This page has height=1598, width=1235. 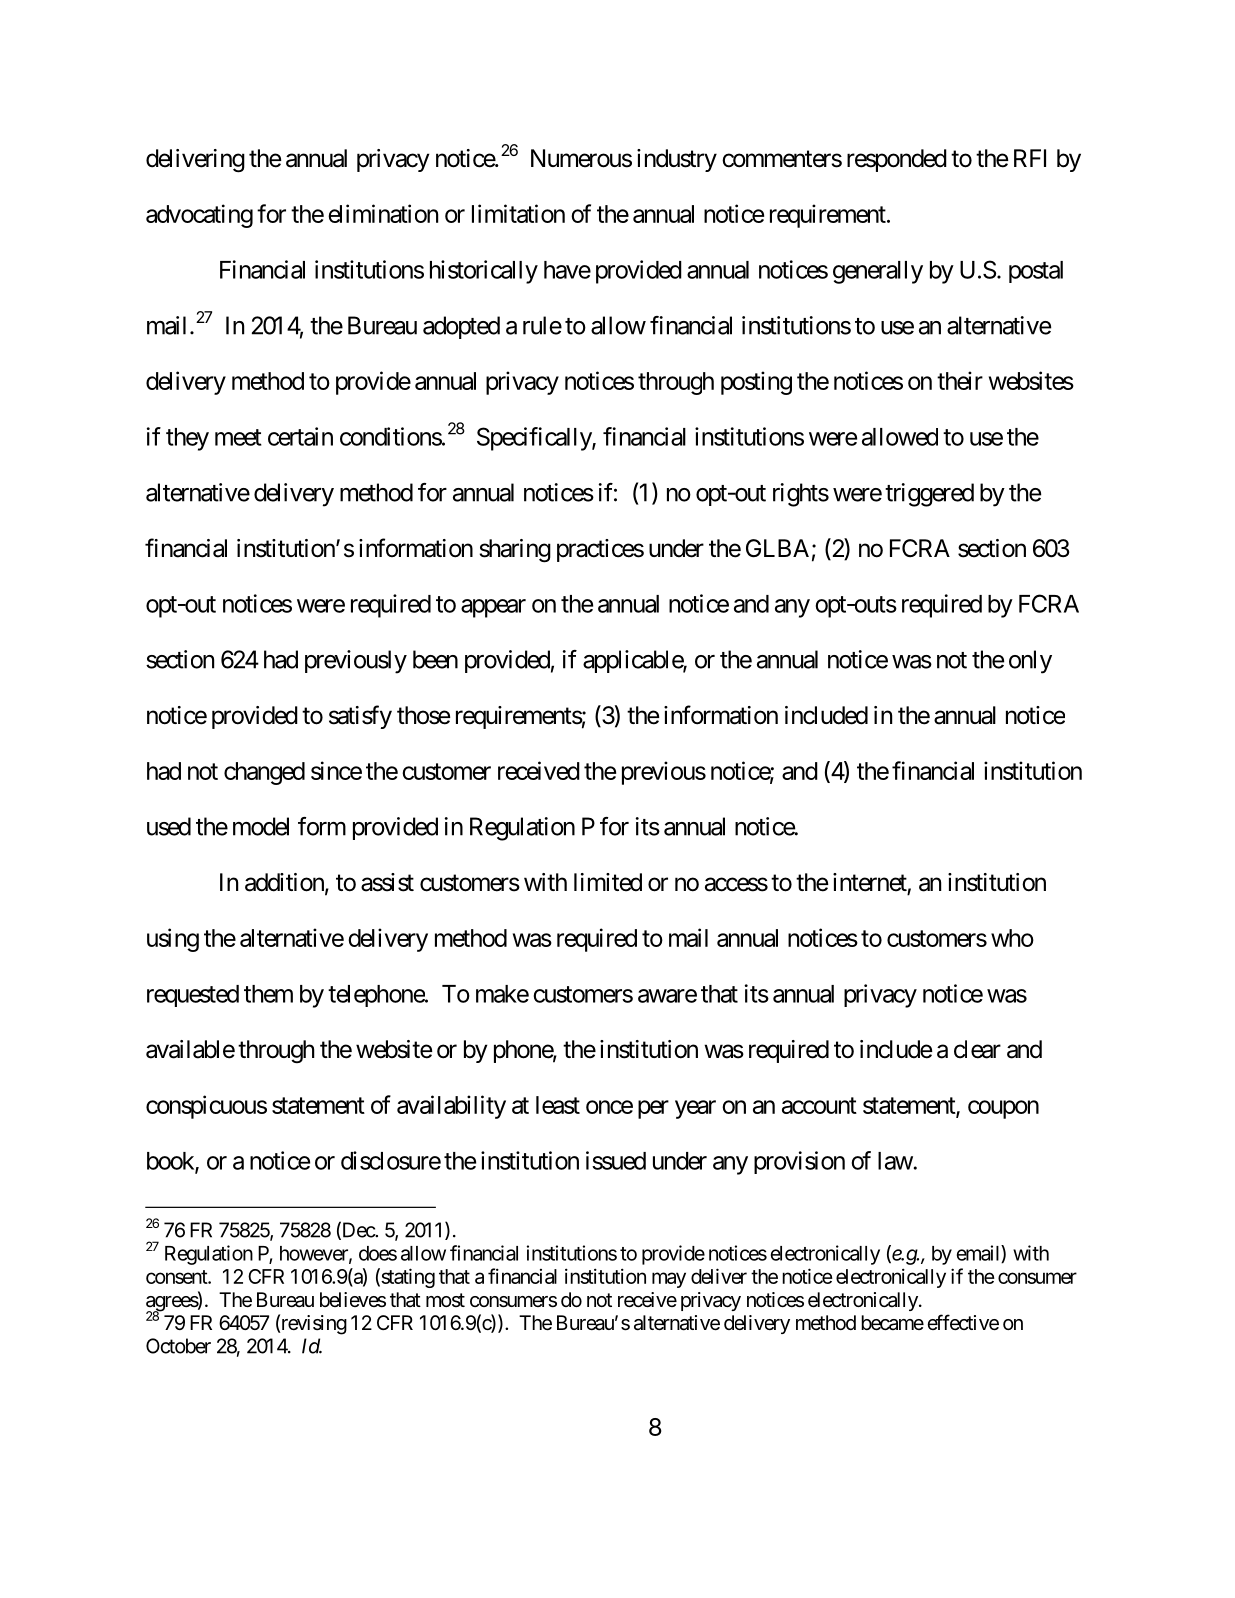 I want to click on Specifically, so click(x=535, y=439).
